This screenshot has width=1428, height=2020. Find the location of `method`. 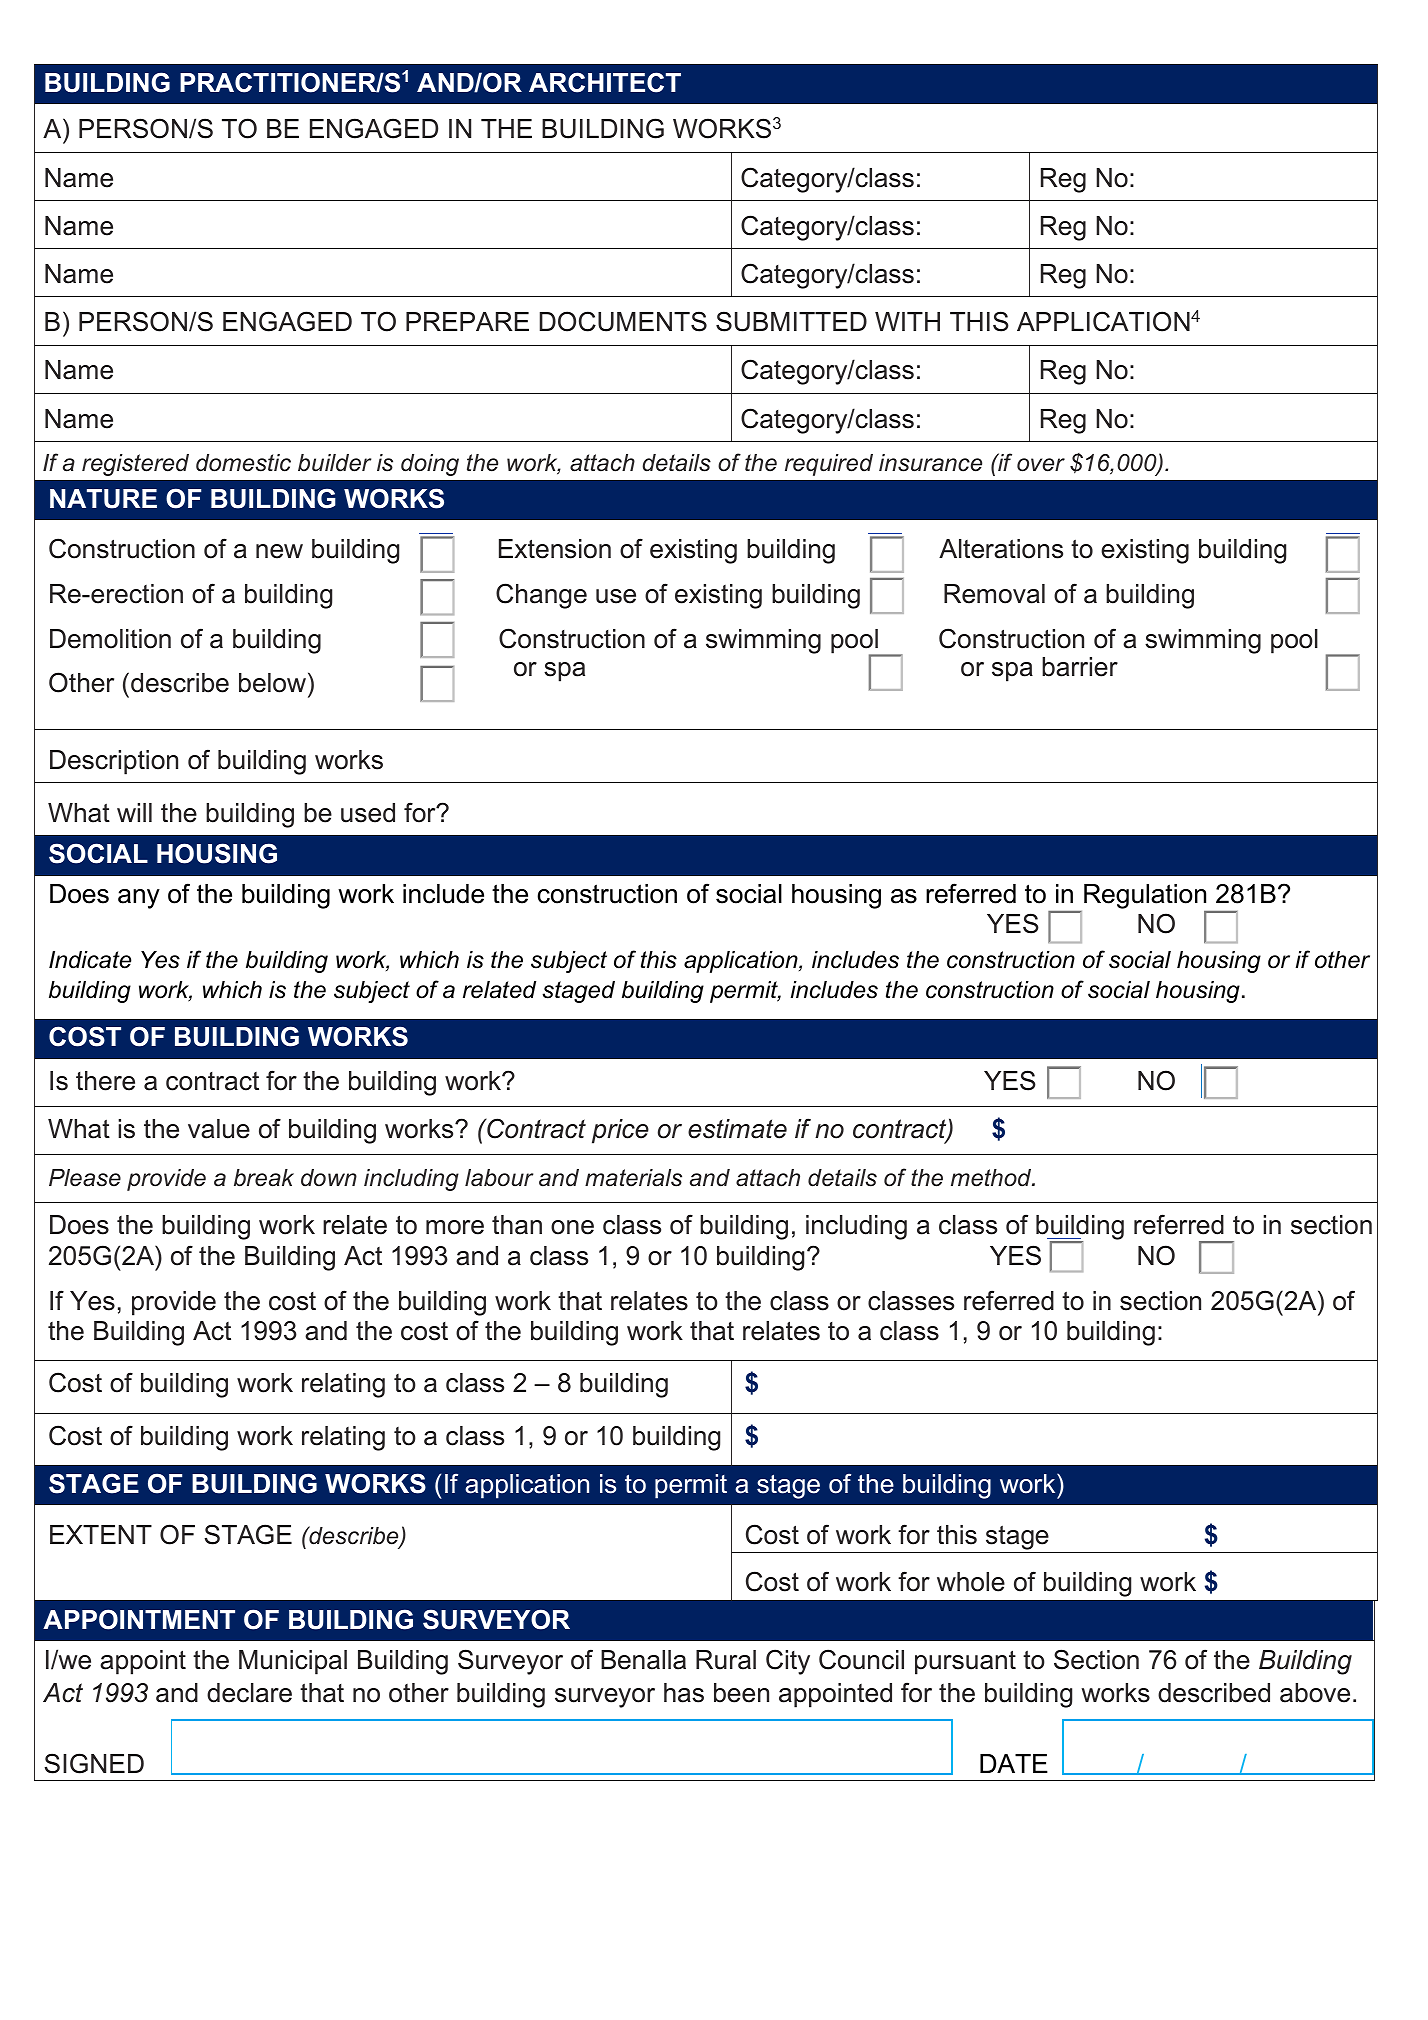

method is located at coordinates (992, 1178).
